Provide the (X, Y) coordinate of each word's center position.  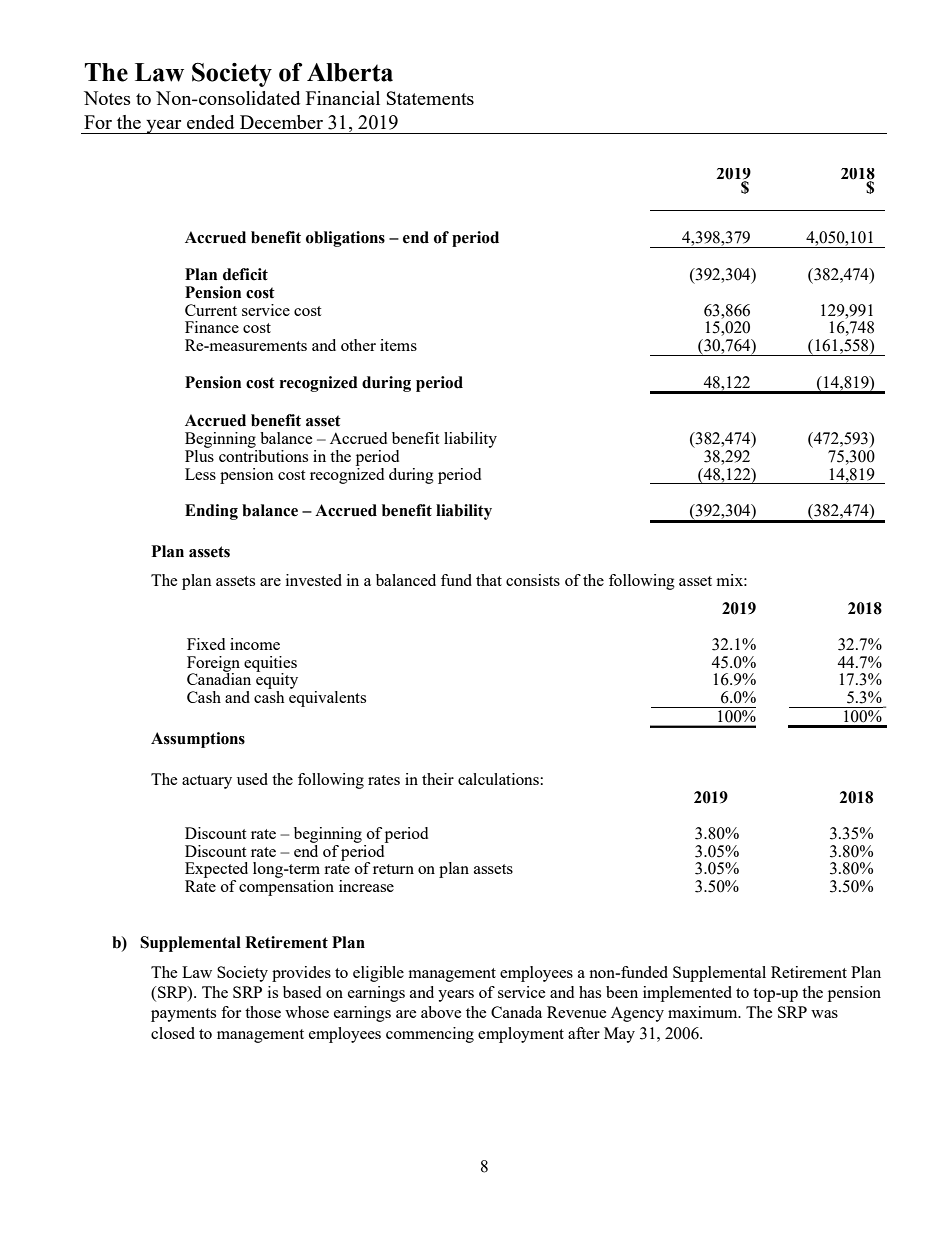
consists (533, 580)
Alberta (350, 72)
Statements (430, 98)
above (441, 1012)
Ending (211, 512)
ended (210, 122)
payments (183, 1015)
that (489, 580)
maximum (704, 1012)
